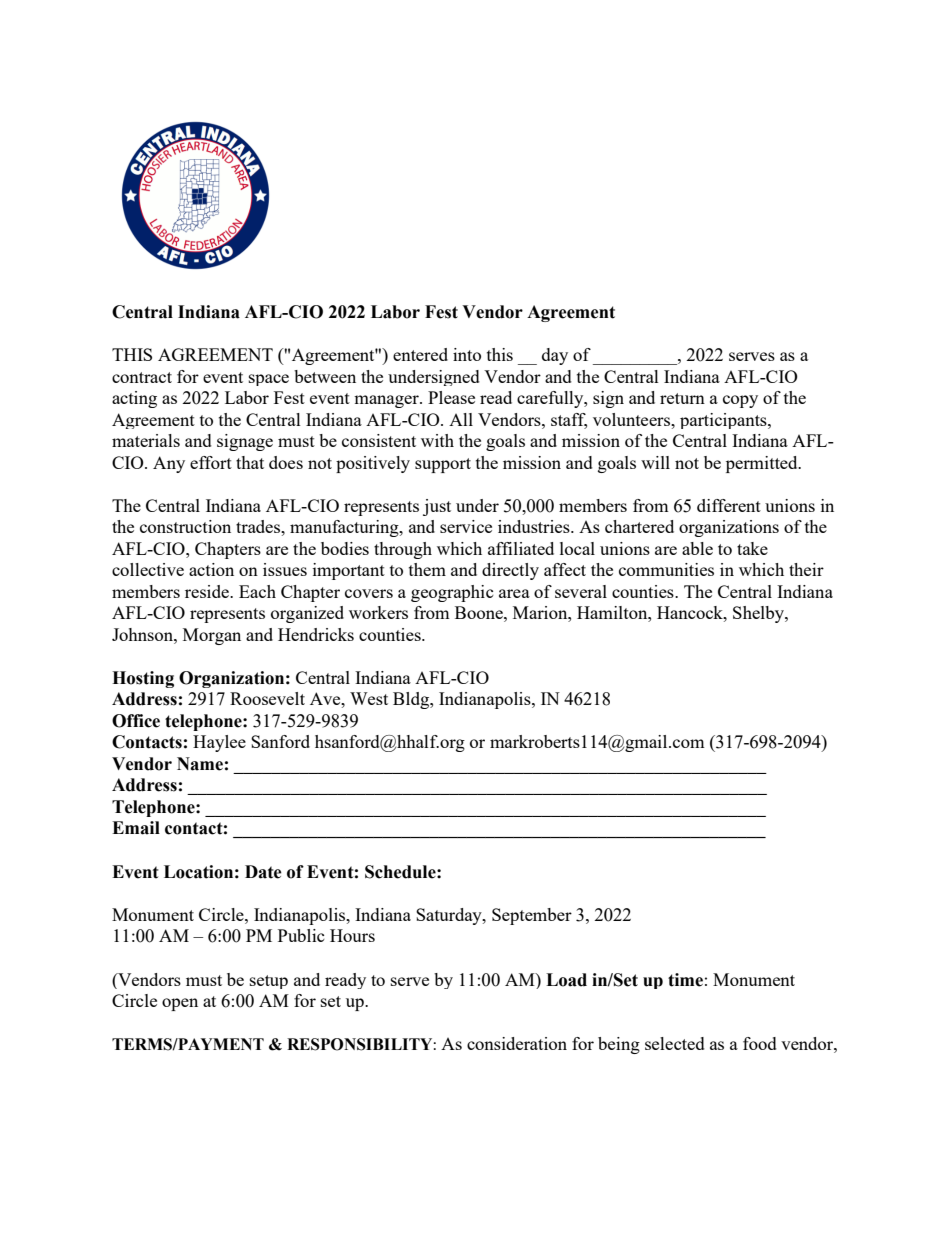  I want to click on Roosevelt, so click(267, 698).
